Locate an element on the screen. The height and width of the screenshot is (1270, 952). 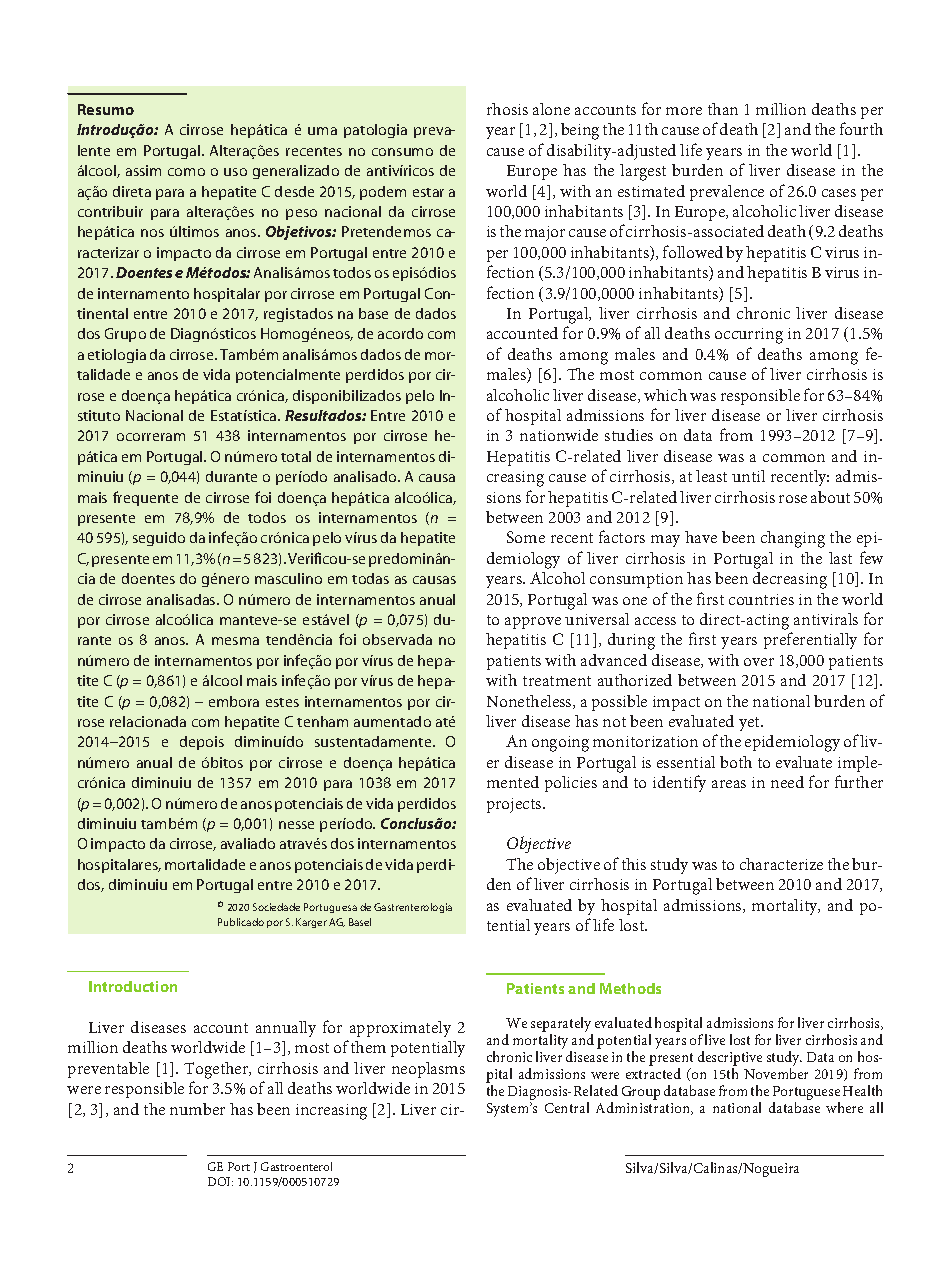
over is located at coordinates (759, 662).
